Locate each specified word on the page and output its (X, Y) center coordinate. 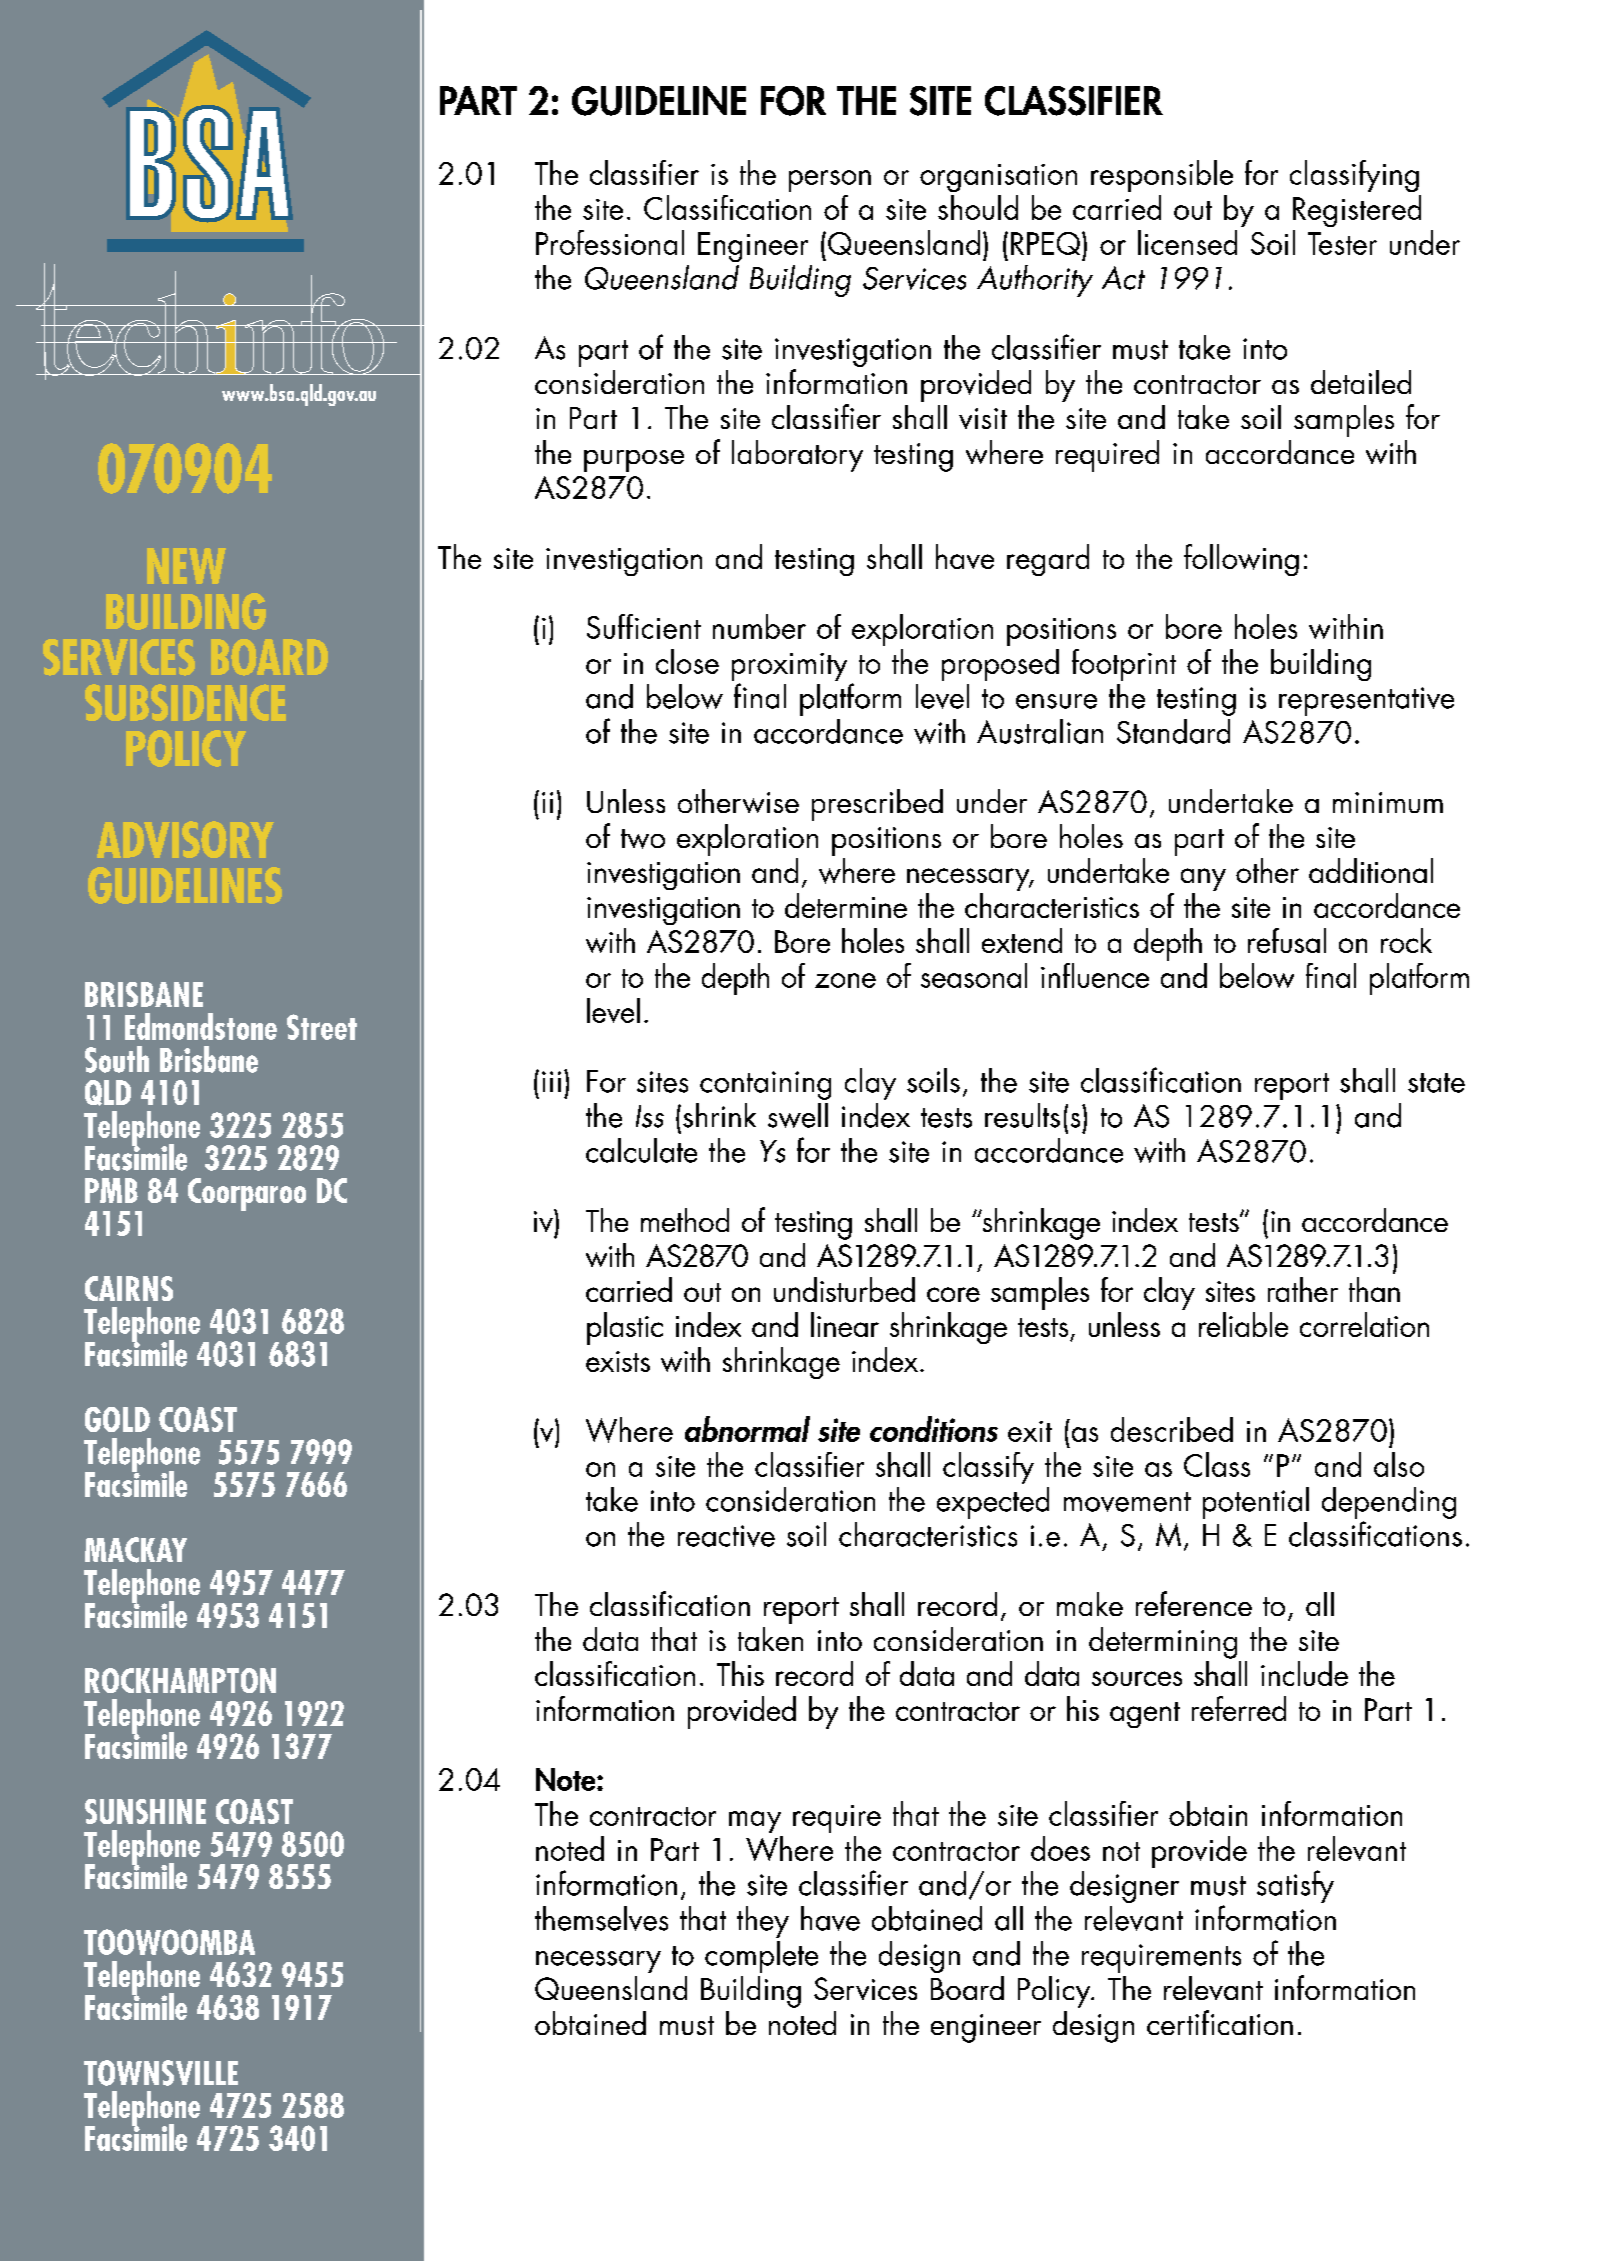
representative (1366, 701)
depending (1389, 1504)
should (978, 207)
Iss (650, 1116)
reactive (726, 1536)
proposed (1000, 665)
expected (993, 1503)
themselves (601, 1918)
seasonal (974, 975)
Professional (610, 242)
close (687, 661)
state (1436, 1083)
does (1060, 1848)
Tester (1342, 243)
